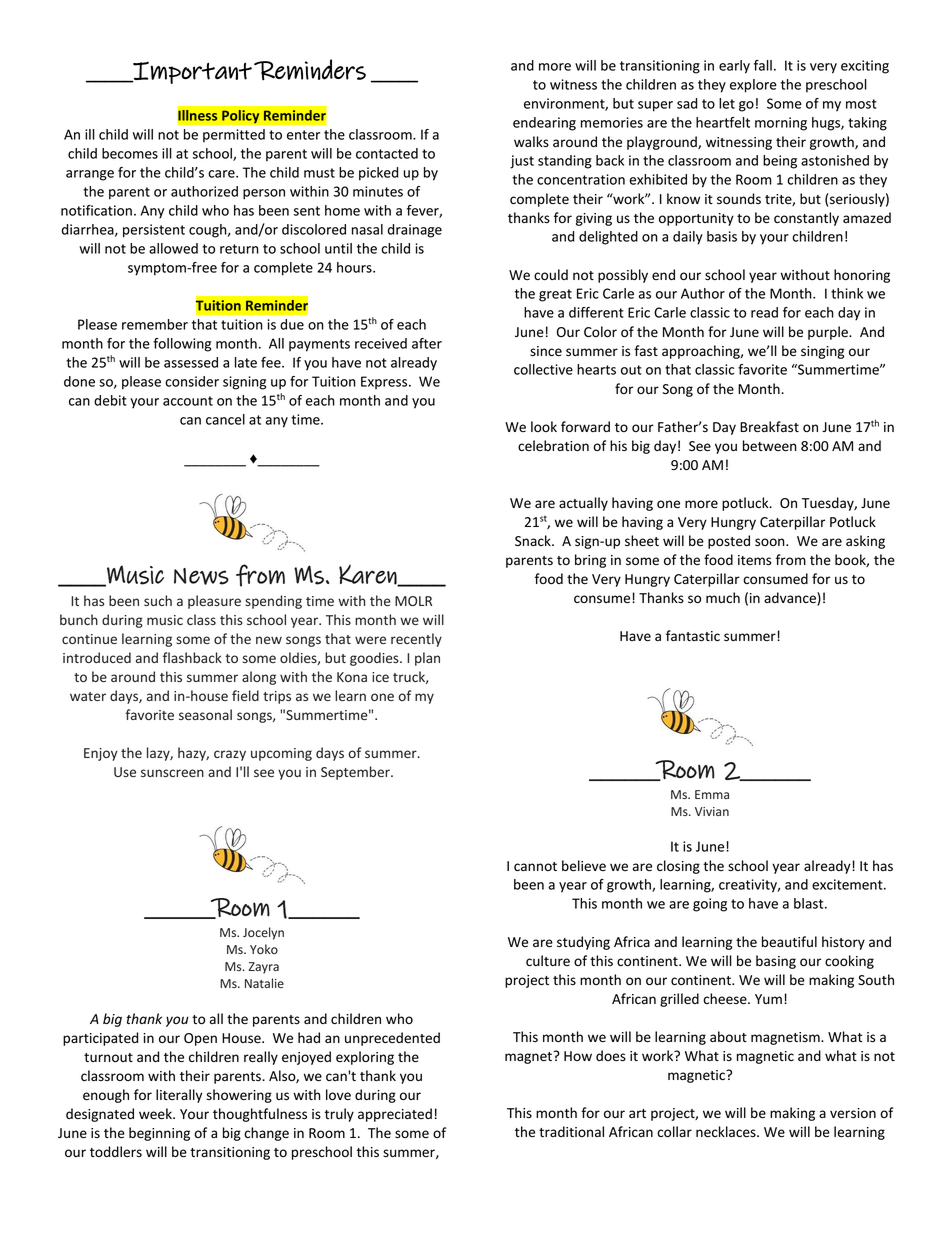 This screenshot has width=952, height=1233. Describe the element at coordinates (770, 446) in the screenshot. I see `between` at that location.
